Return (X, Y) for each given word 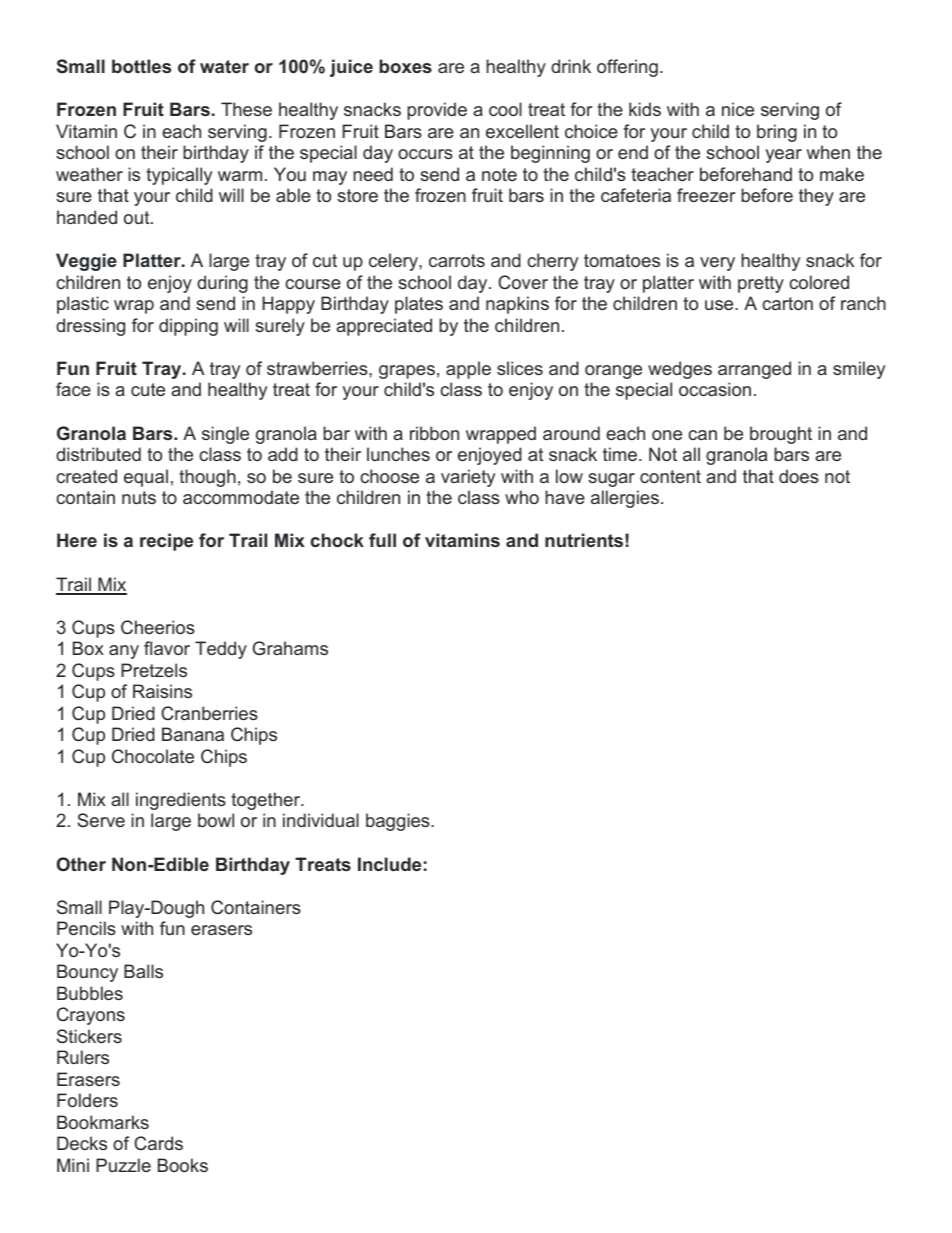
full (382, 540)
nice (738, 109)
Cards (158, 1143)
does (799, 476)
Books (183, 1165)
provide (437, 111)
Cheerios (158, 627)
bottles (141, 66)
